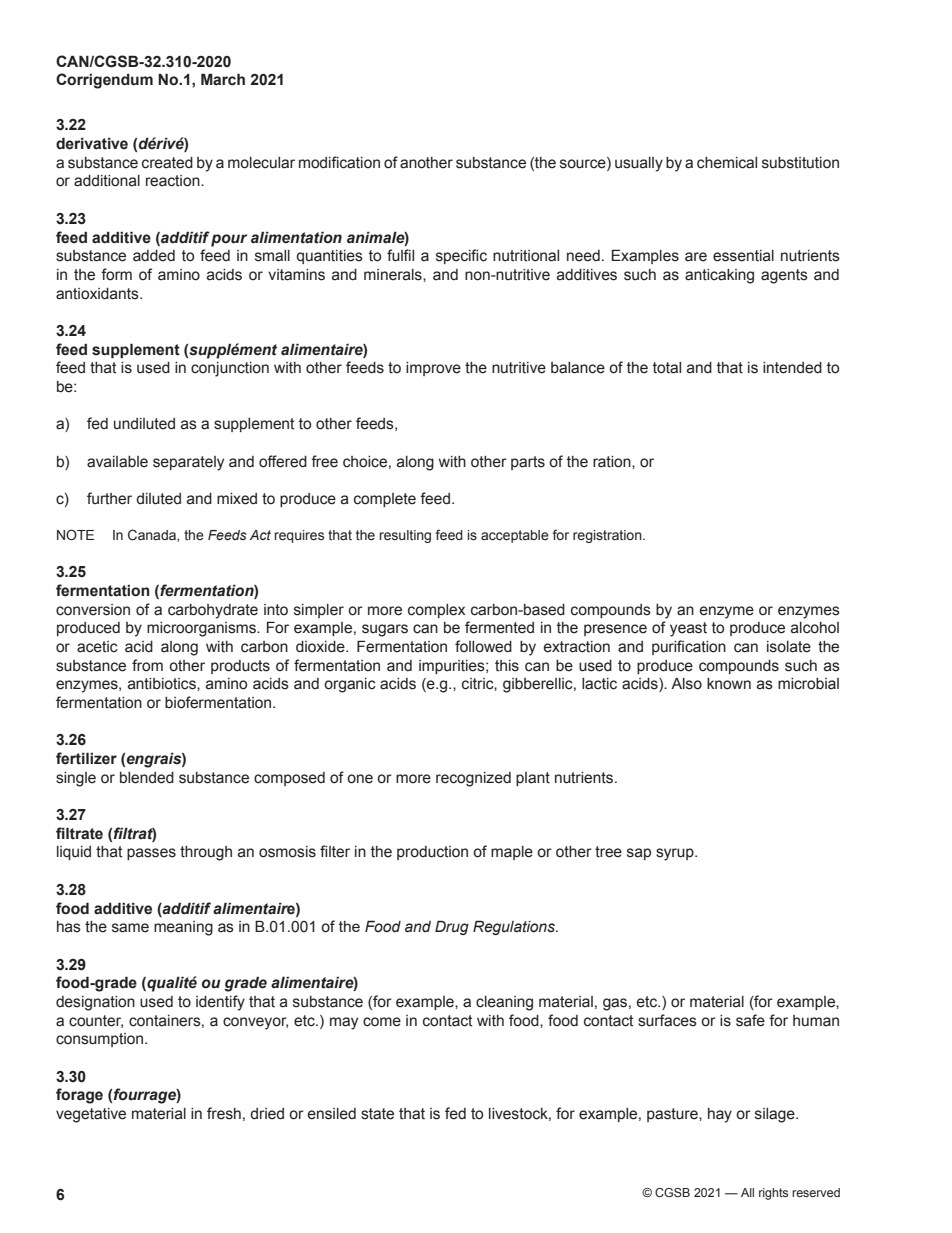  I want to click on chemical, so click(727, 163).
